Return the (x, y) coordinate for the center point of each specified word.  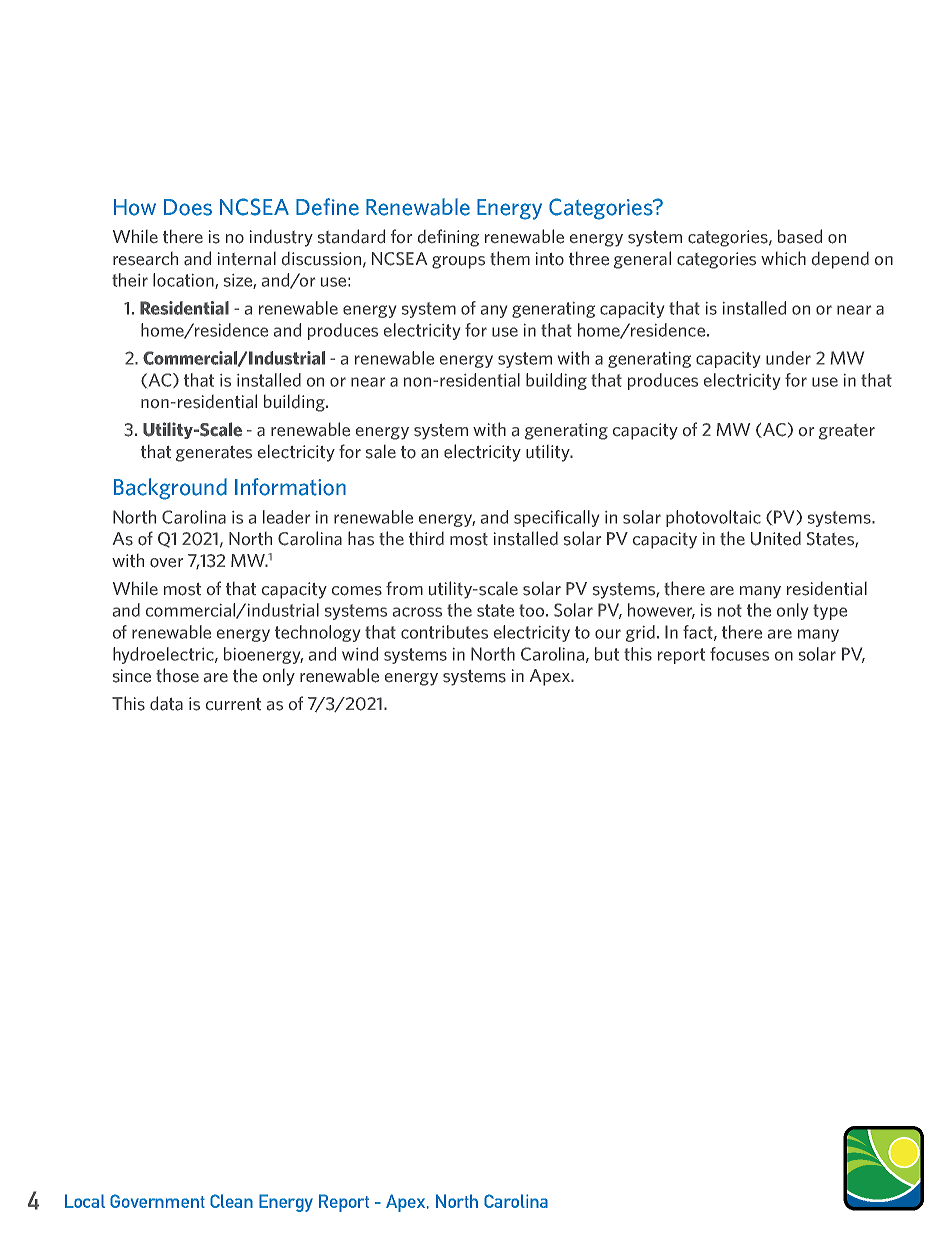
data (166, 703)
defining (448, 238)
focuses (739, 654)
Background (170, 489)
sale (381, 452)
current (233, 704)
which (783, 258)
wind (360, 654)
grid (640, 633)
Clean (231, 1201)
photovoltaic (713, 518)
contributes (444, 632)
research (145, 259)
